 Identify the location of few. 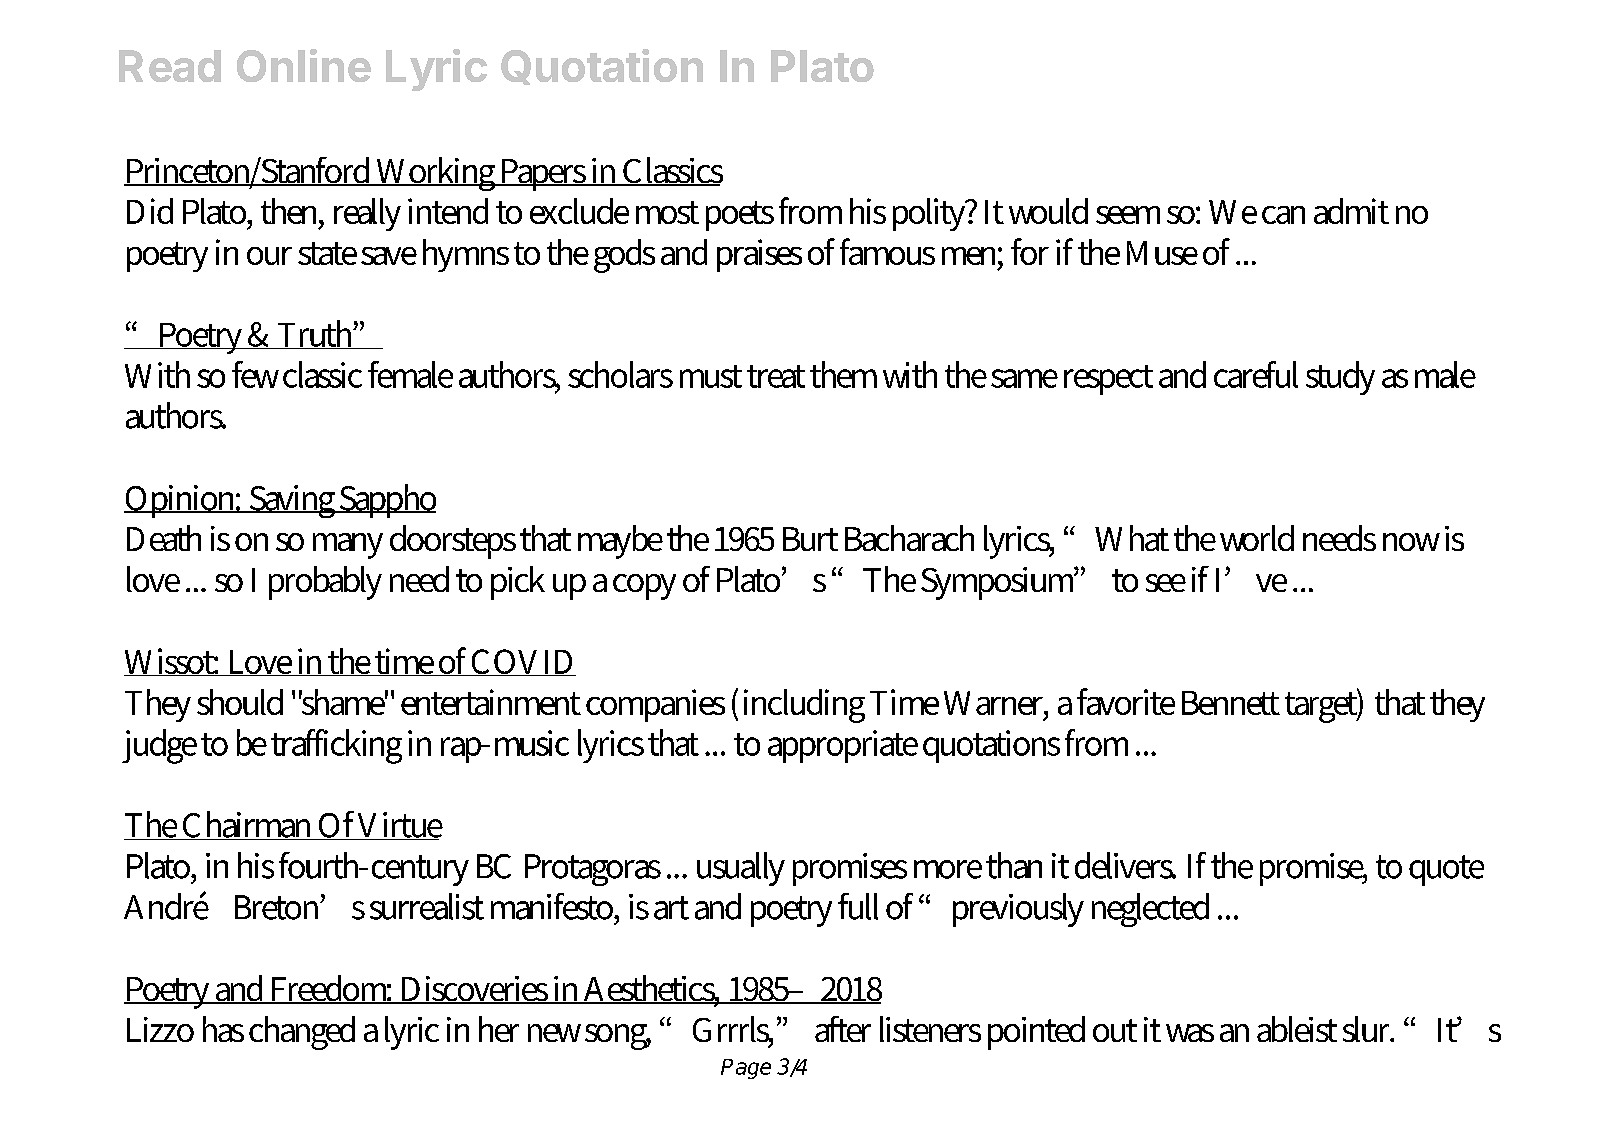
(255, 374).
